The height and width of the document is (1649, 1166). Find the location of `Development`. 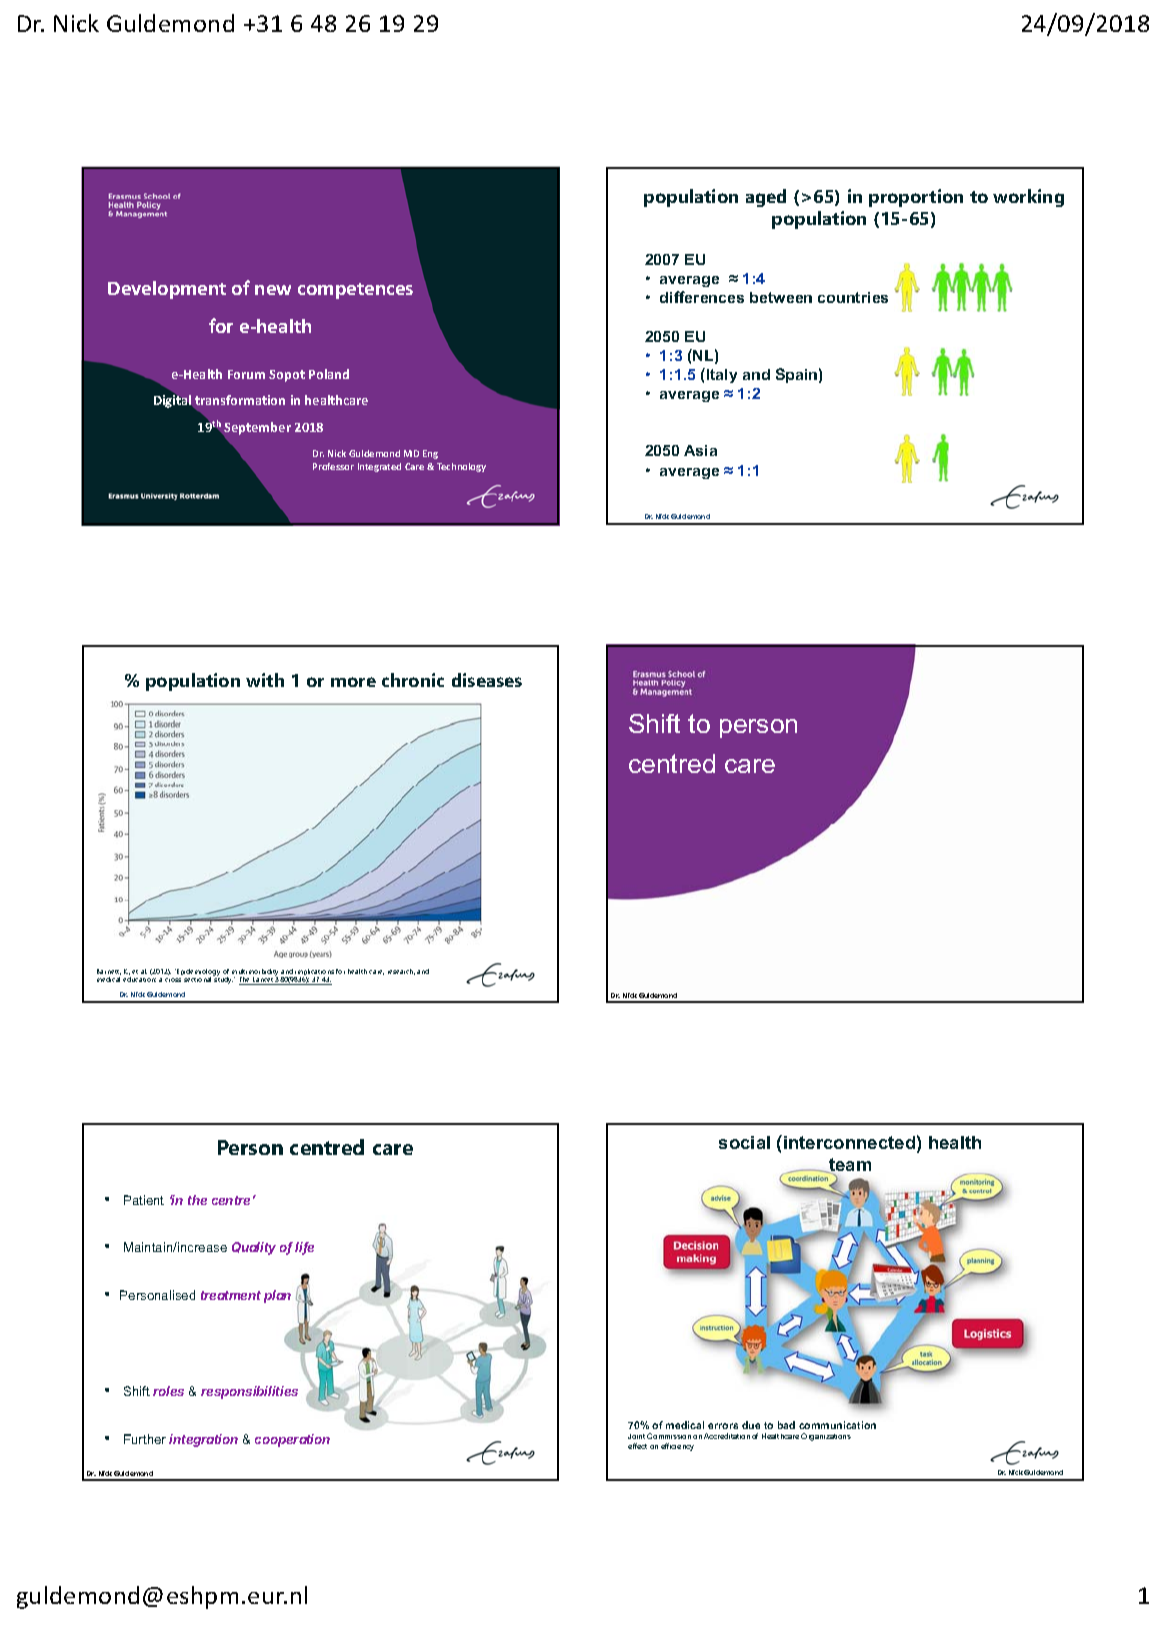

Development is located at coordinates (167, 290).
